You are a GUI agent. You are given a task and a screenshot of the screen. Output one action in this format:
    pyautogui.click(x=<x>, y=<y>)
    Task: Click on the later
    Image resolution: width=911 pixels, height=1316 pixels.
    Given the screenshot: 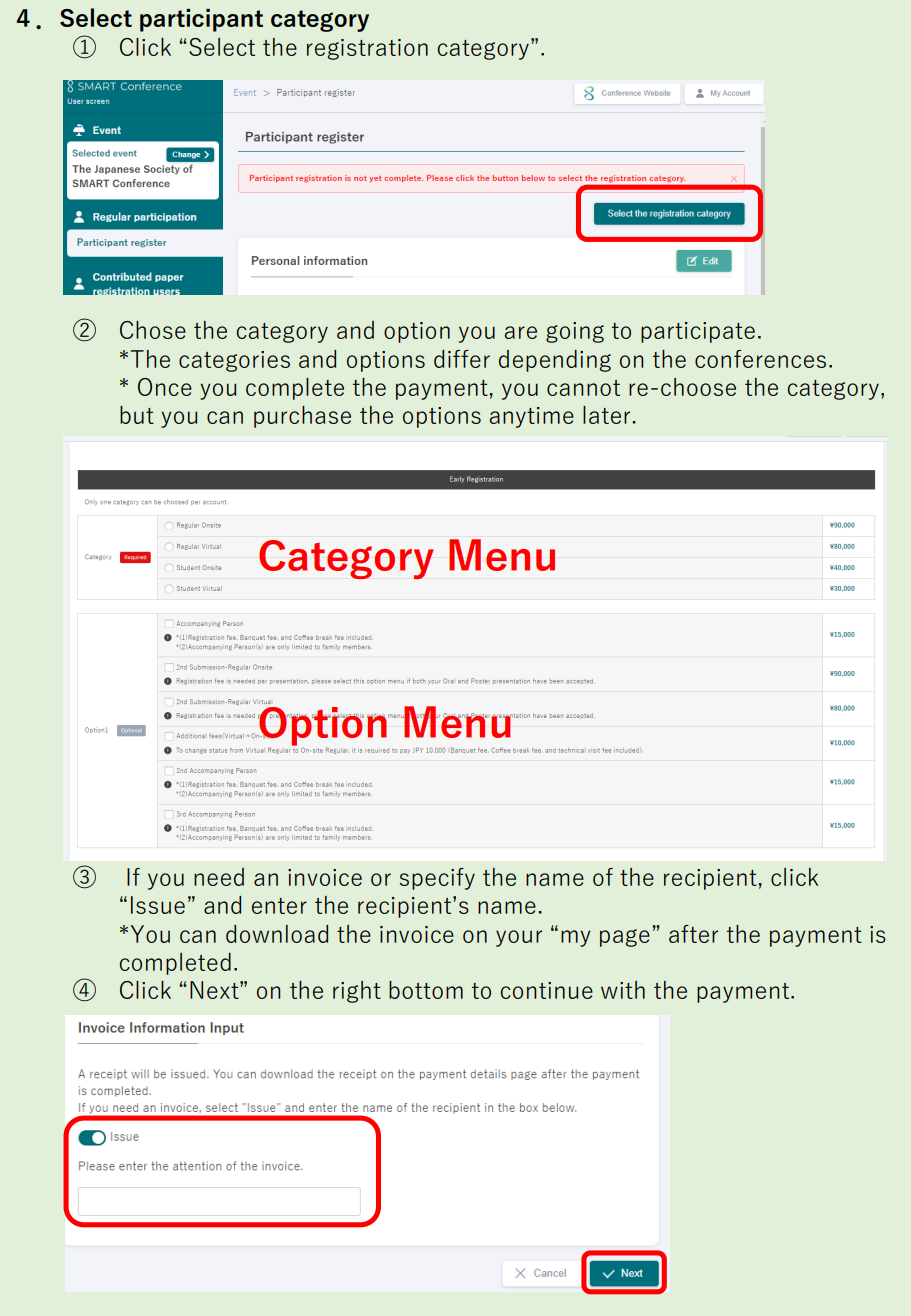 What is the action you would take?
    pyautogui.click(x=608, y=415)
